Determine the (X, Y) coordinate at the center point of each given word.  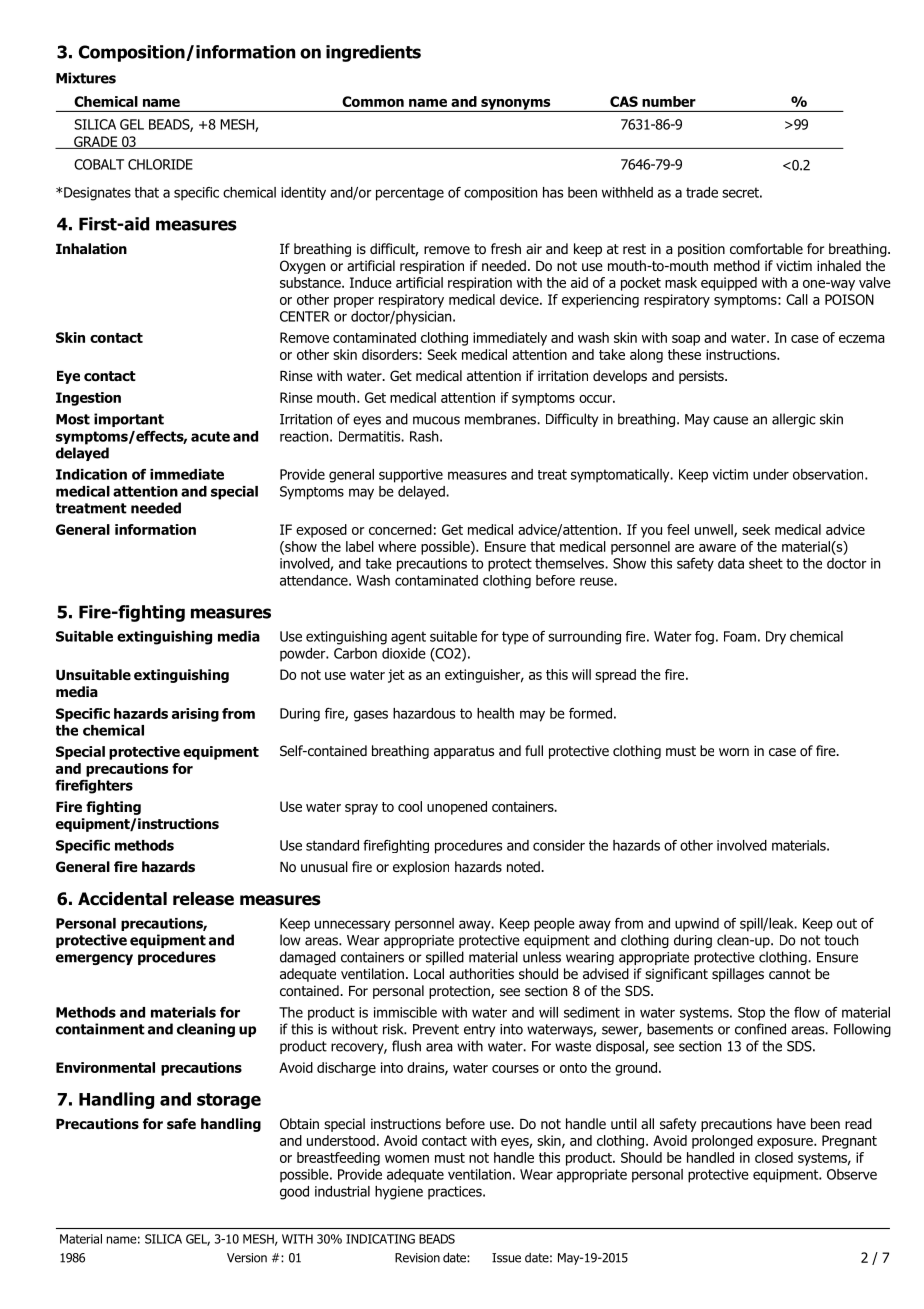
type (515, 638)
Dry (776, 638)
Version (247, 1258)
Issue (506, 1258)
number (669, 101)
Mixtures (86, 78)
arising (195, 715)
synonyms (516, 105)
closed (774, 1157)
